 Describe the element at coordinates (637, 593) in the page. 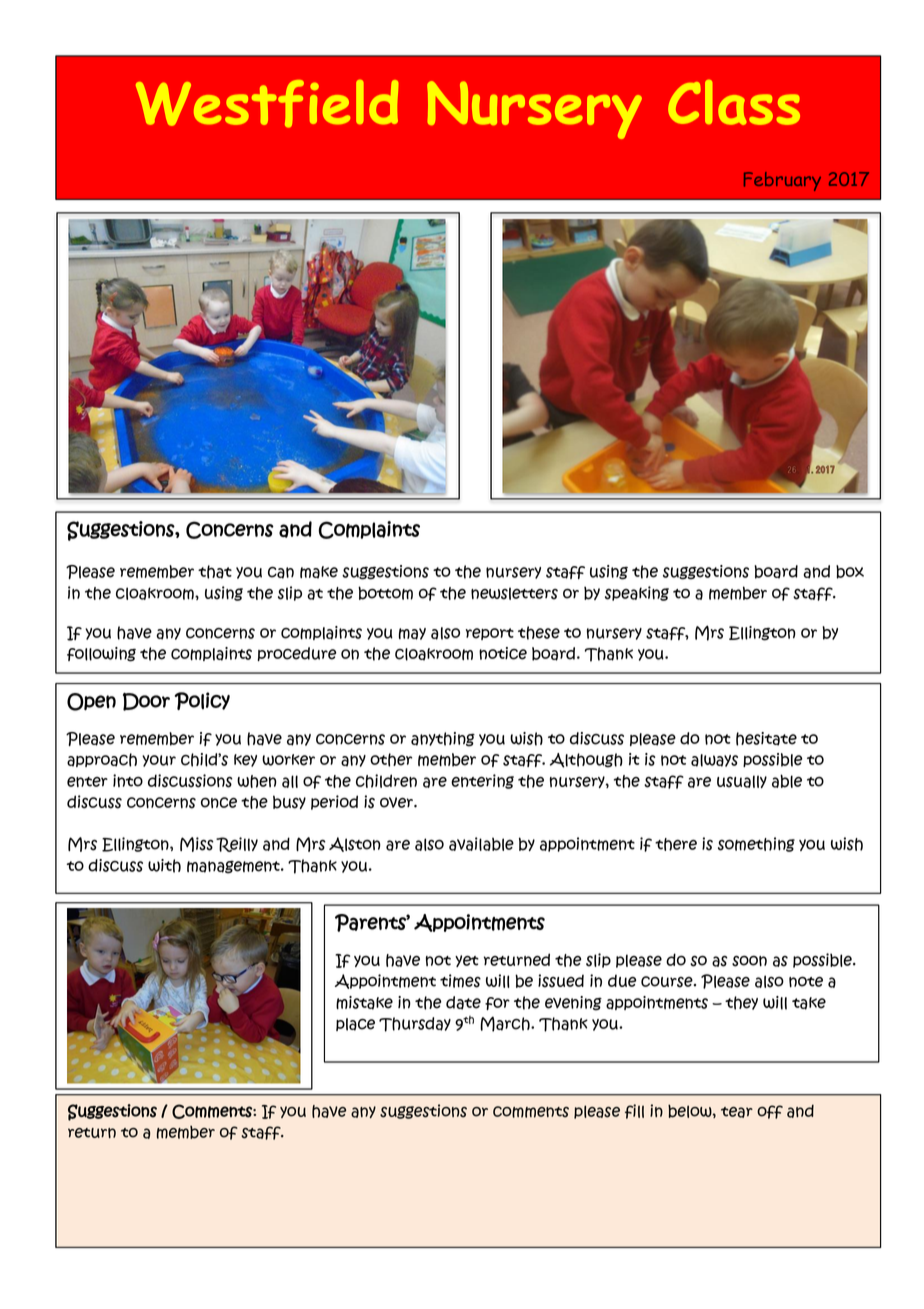

I see `speaking` at that location.
